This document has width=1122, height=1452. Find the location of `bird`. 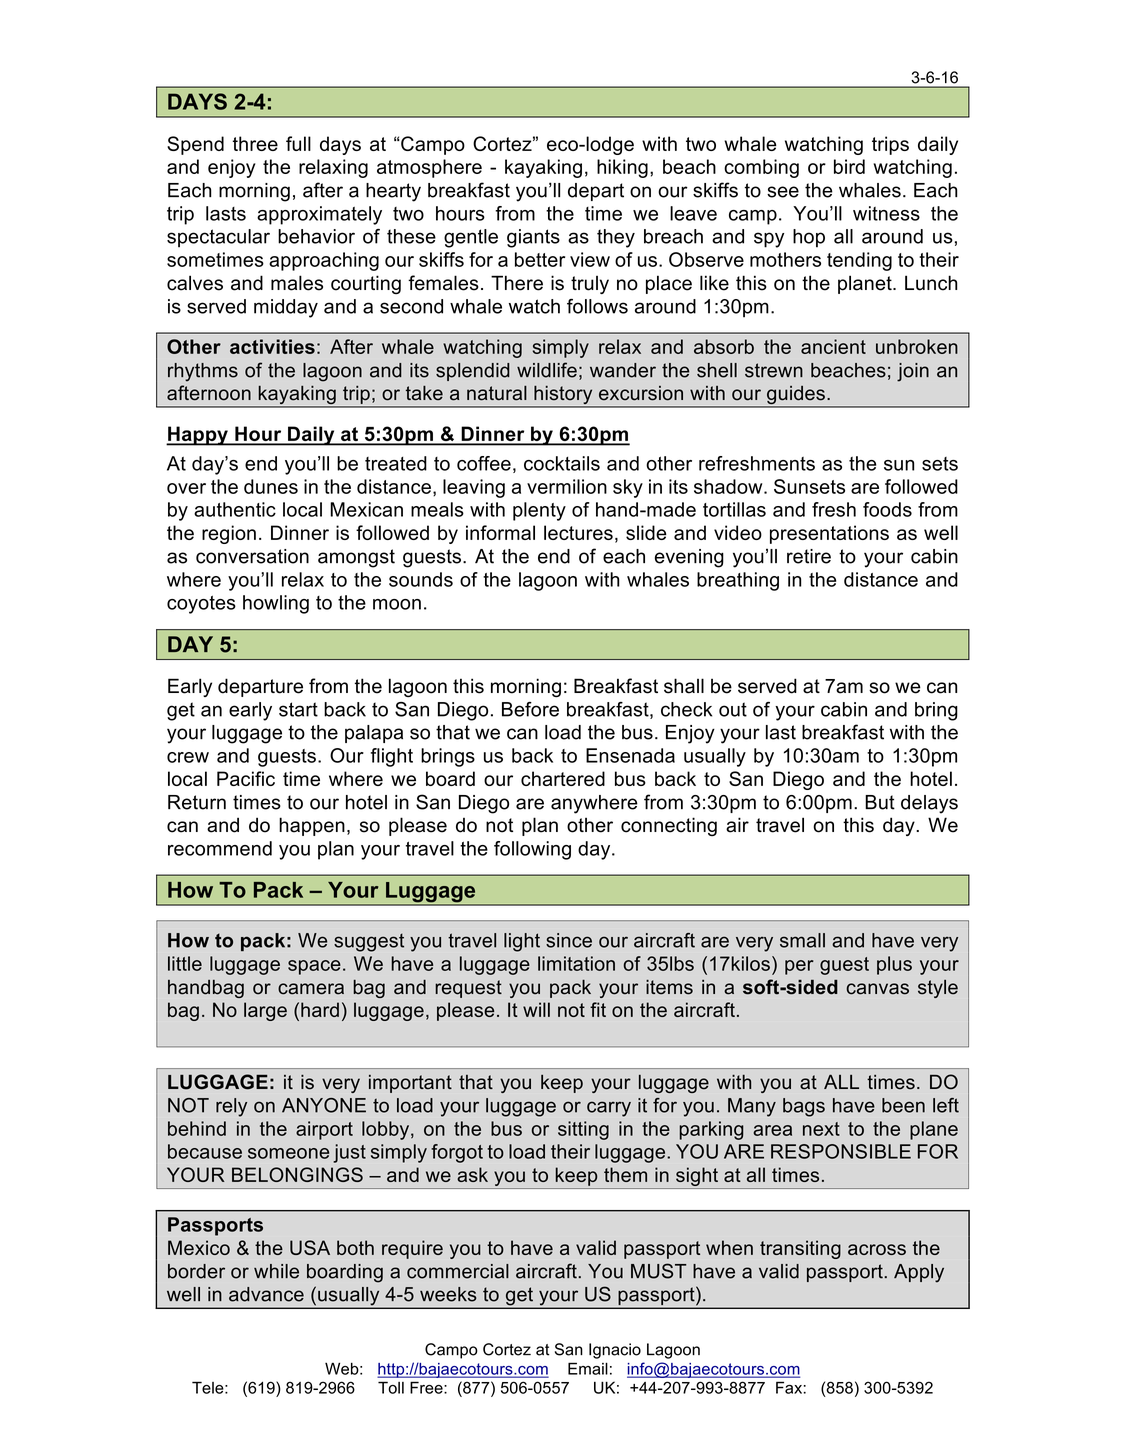

bird is located at coordinates (849, 166).
